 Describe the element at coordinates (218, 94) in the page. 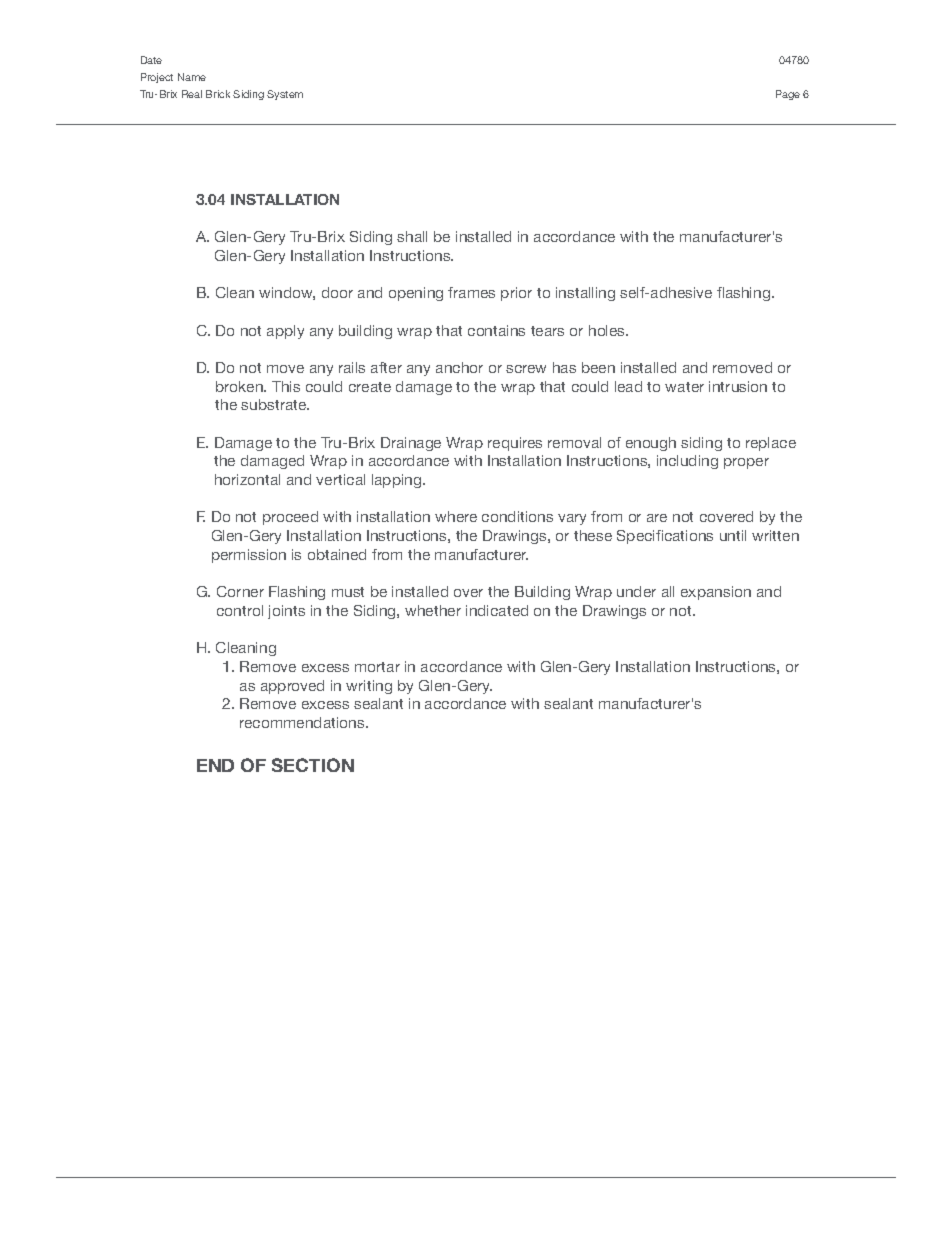

I see `Brick` at that location.
